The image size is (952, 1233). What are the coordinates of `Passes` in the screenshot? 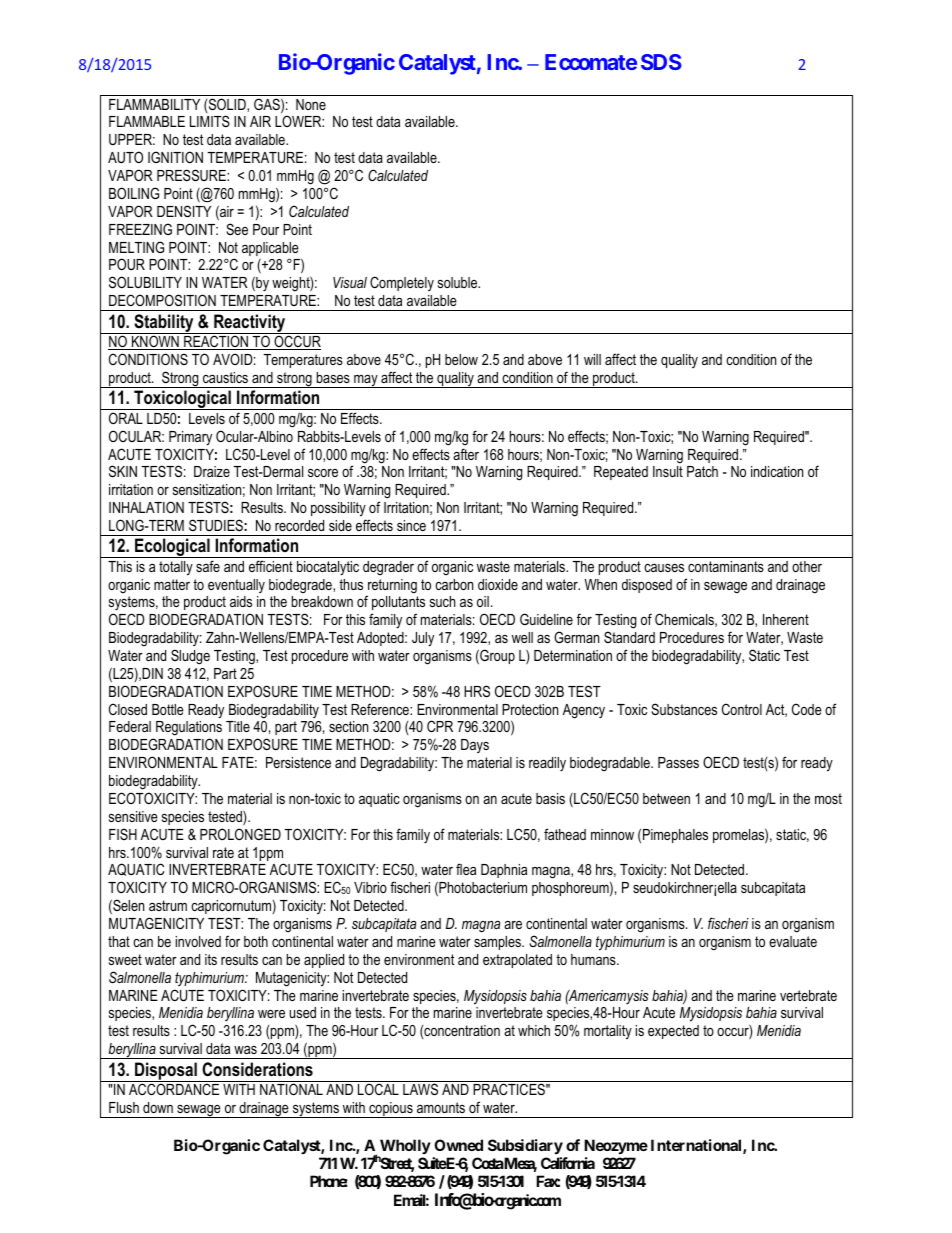 It's located at (678, 762).
